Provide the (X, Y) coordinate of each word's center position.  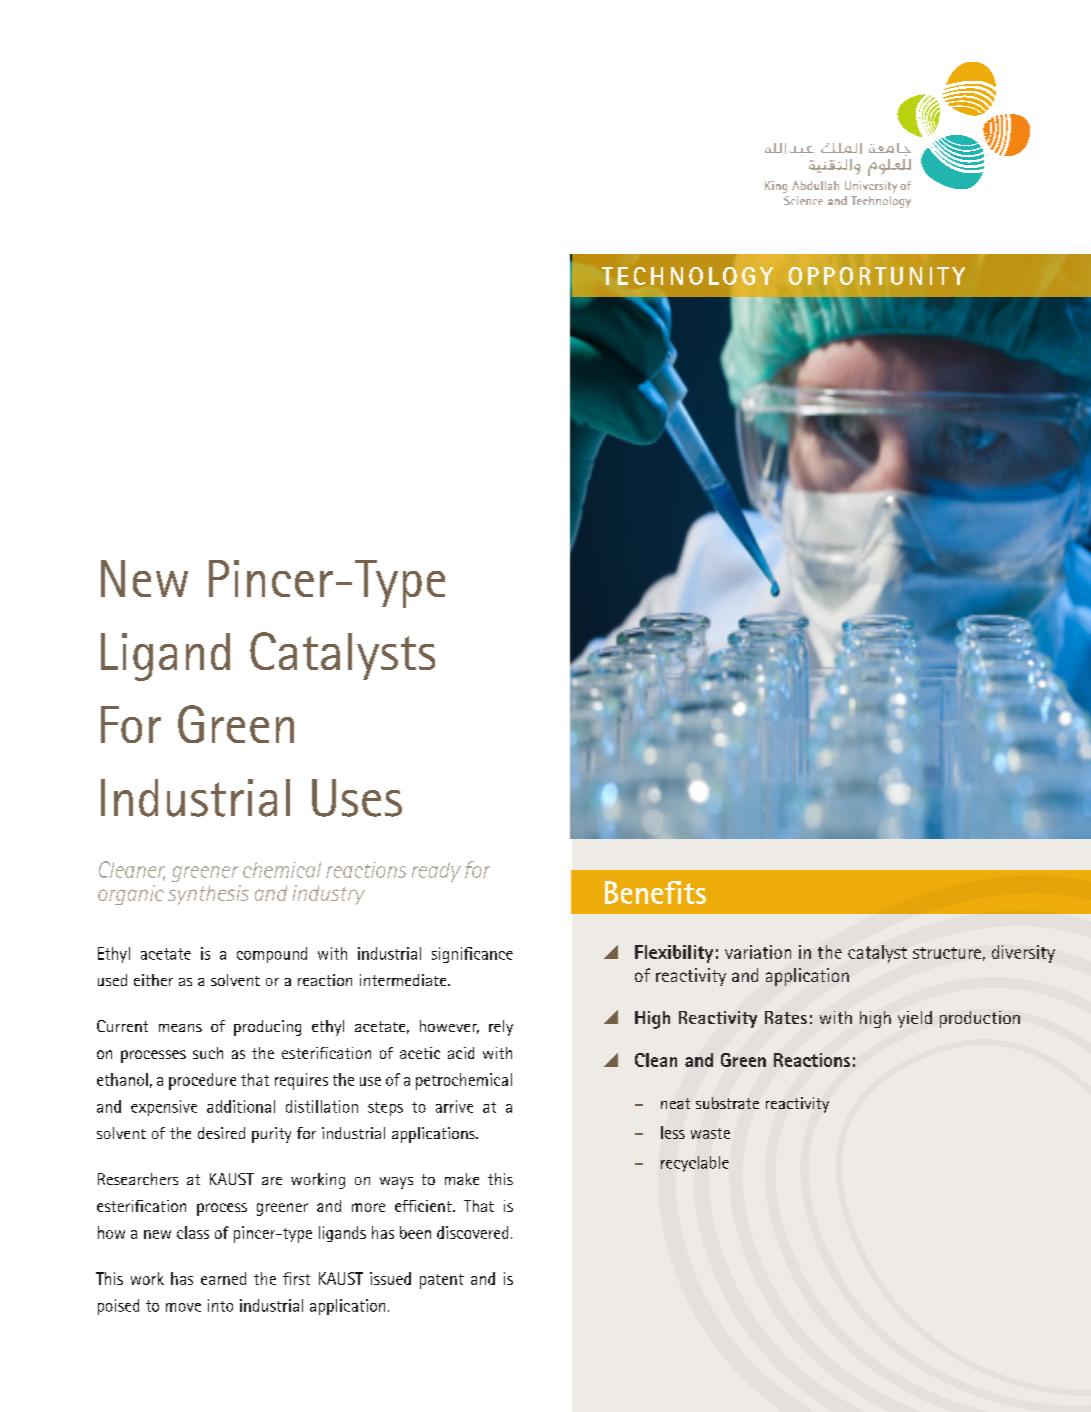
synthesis (208, 895)
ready (436, 872)
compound (272, 955)
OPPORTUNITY (877, 276)
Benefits (655, 892)
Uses (357, 798)
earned (223, 1278)
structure (947, 953)
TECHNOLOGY (687, 276)
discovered (472, 1232)
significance (472, 955)
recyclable (695, 1164)
